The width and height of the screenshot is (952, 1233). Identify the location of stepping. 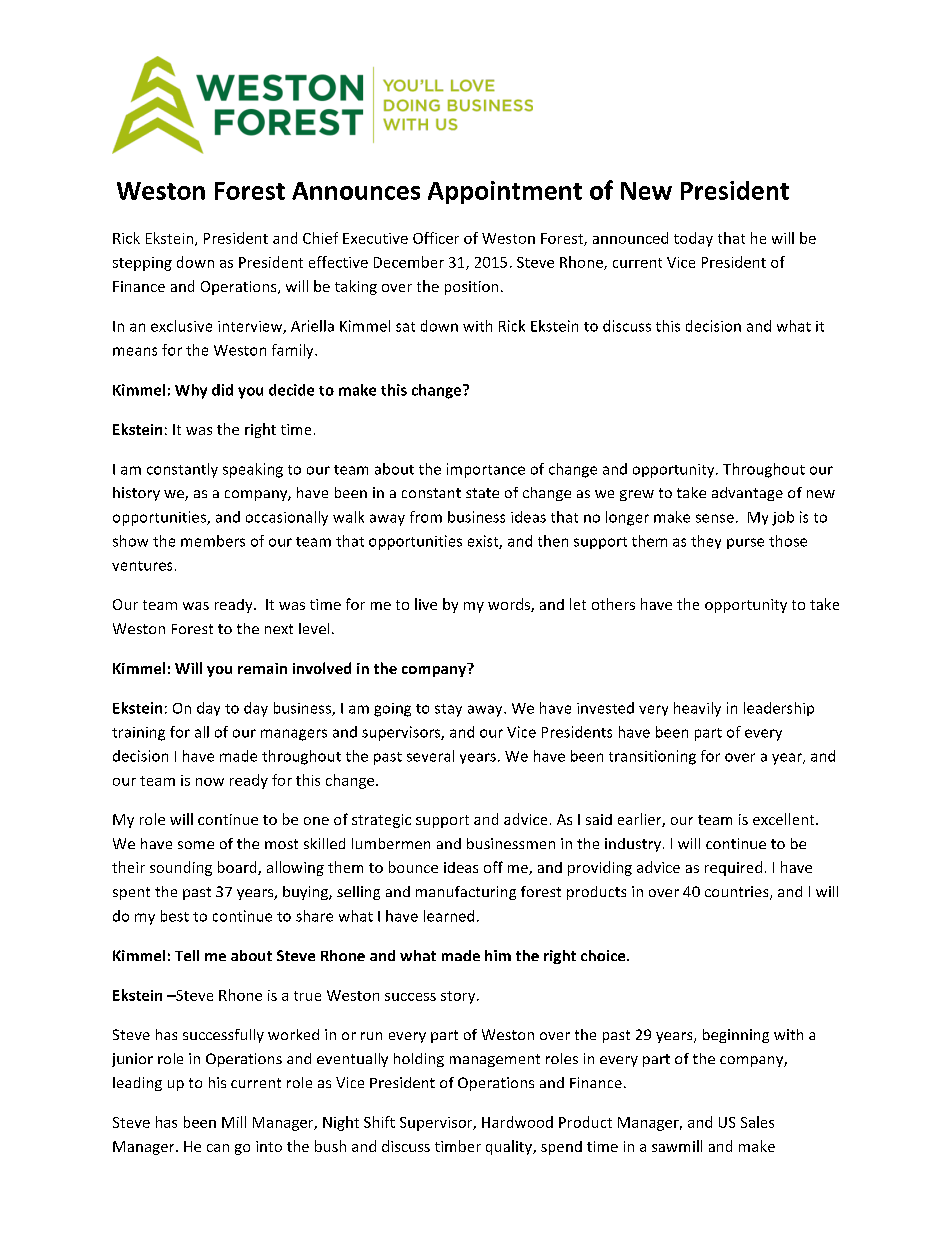
(142, 264).
